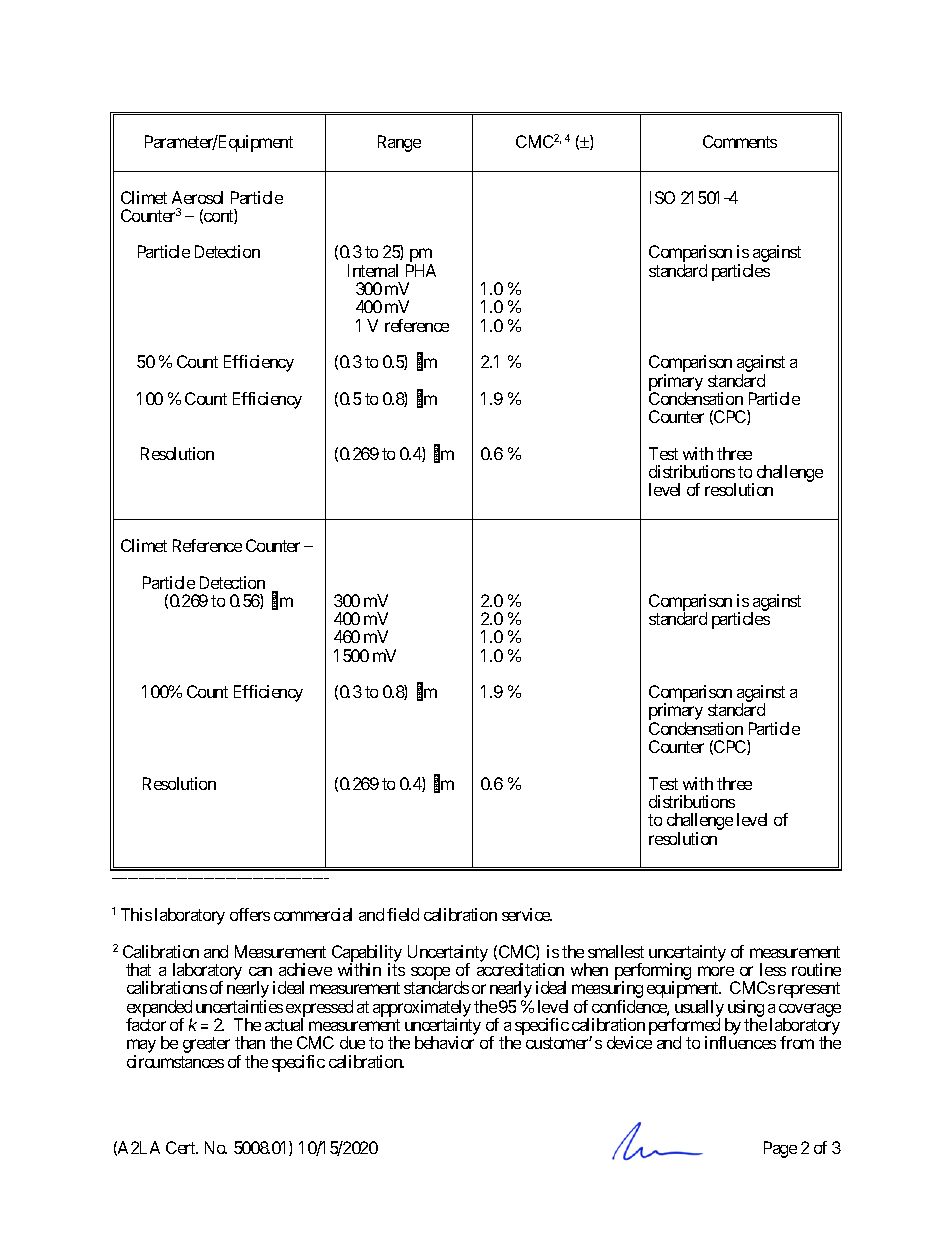  Describe the element at coordinates (421, 270) in the image. I see `PHA` at that location.
